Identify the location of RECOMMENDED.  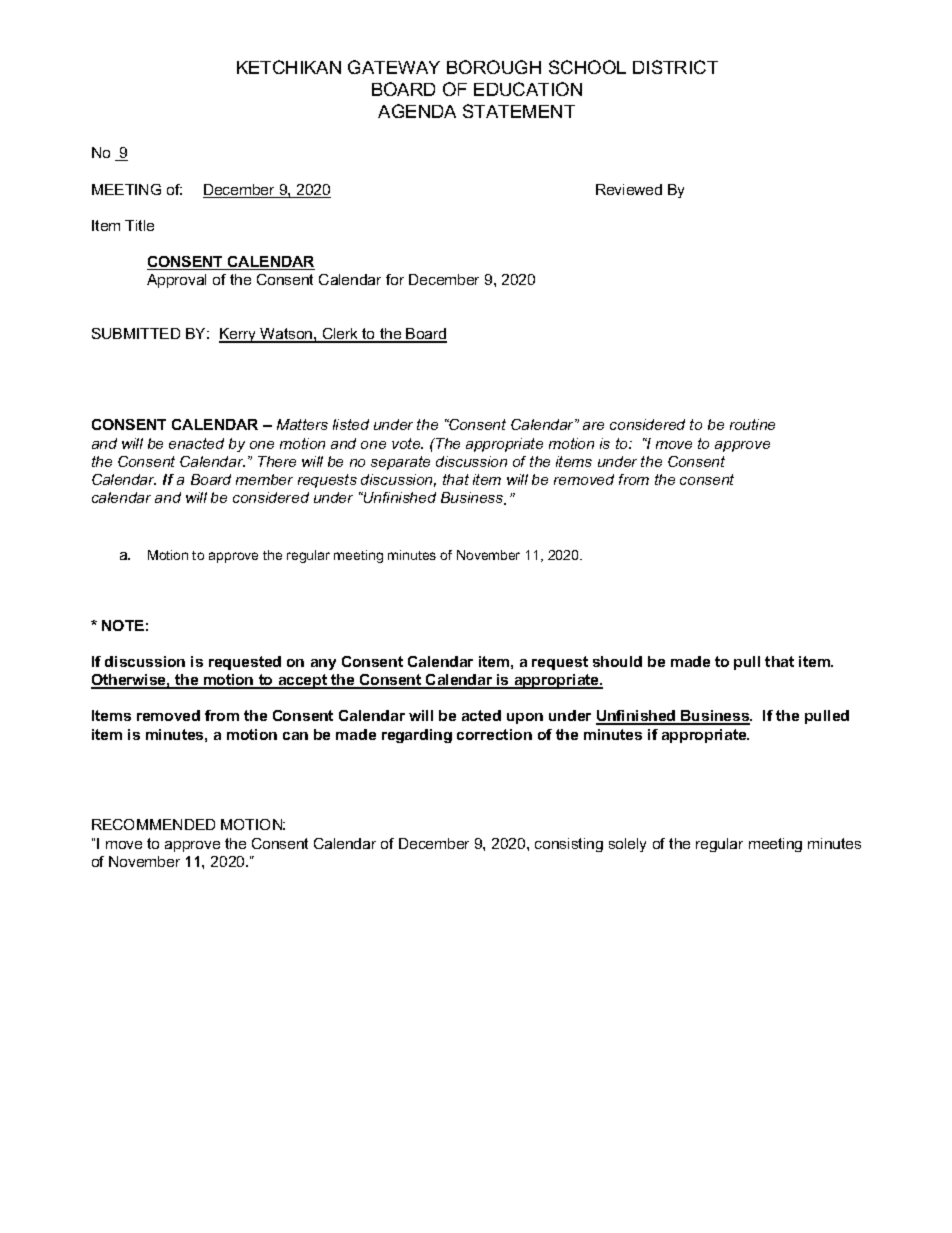
(153, 824).
